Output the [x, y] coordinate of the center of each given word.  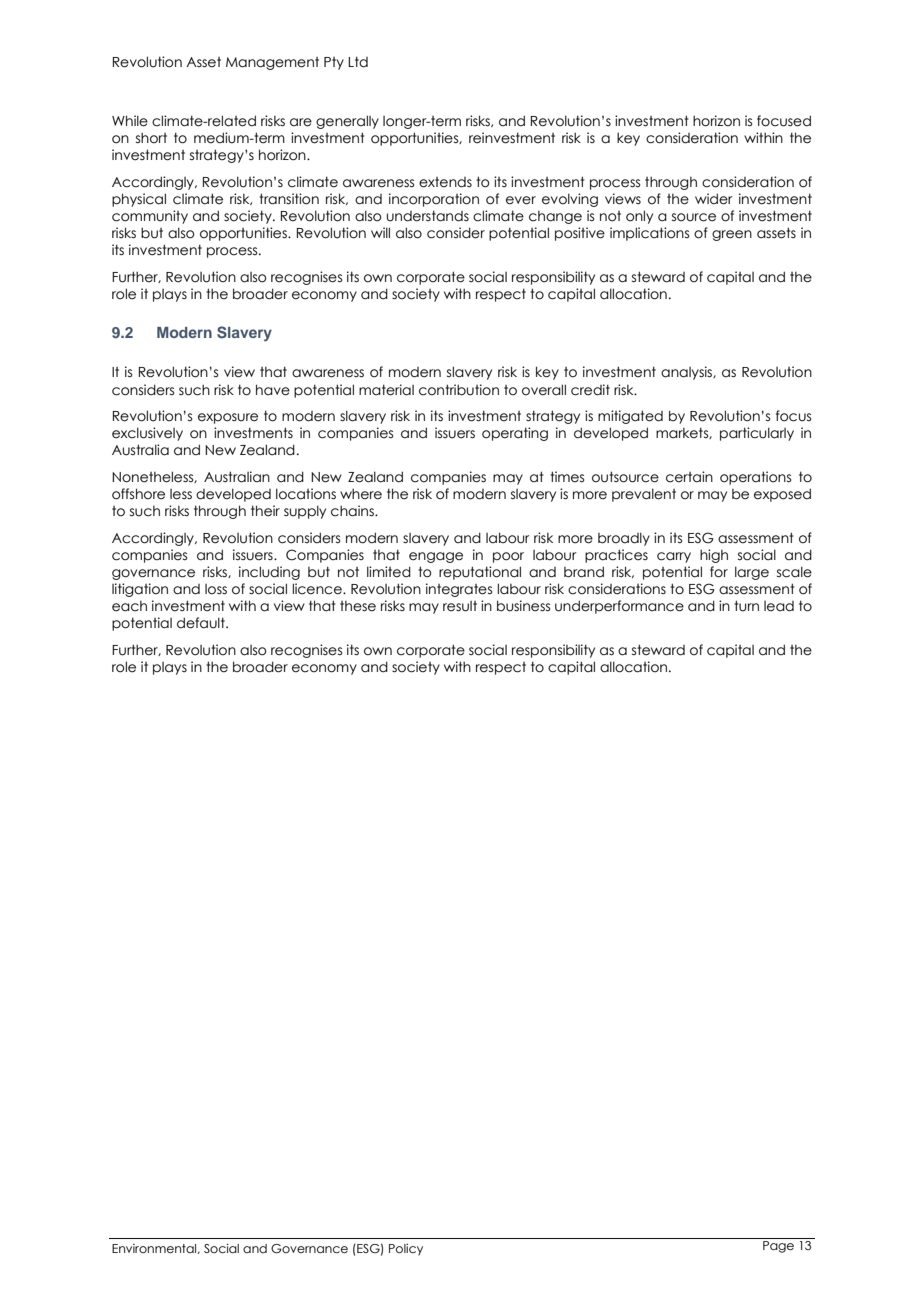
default [202, 623]
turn [746, 606]
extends [445, 182]
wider [714, 199]
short [151, 138]
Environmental [155, 1249]
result [460, 606]
